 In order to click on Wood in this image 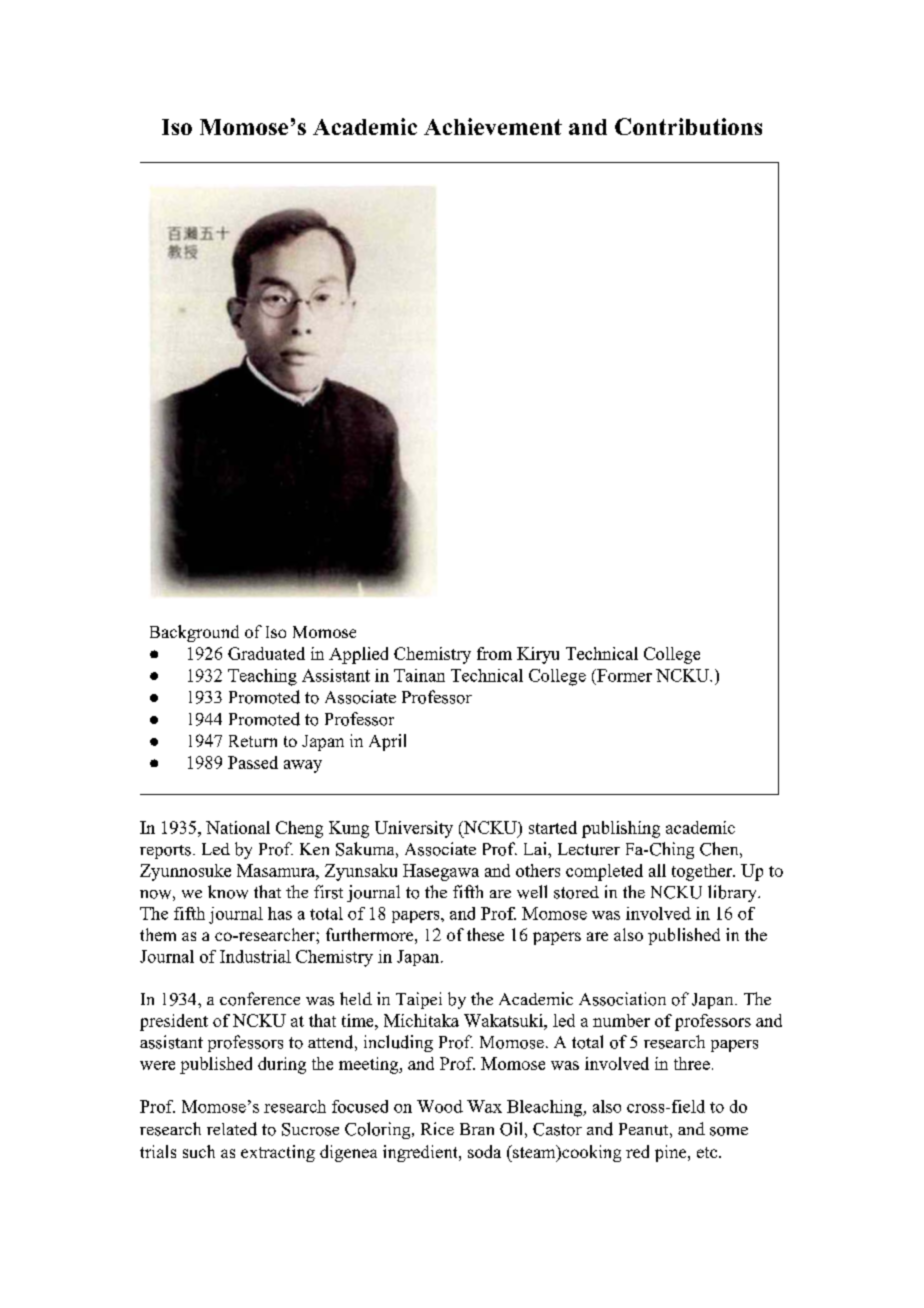, I will do `click(440, 1106)`.
